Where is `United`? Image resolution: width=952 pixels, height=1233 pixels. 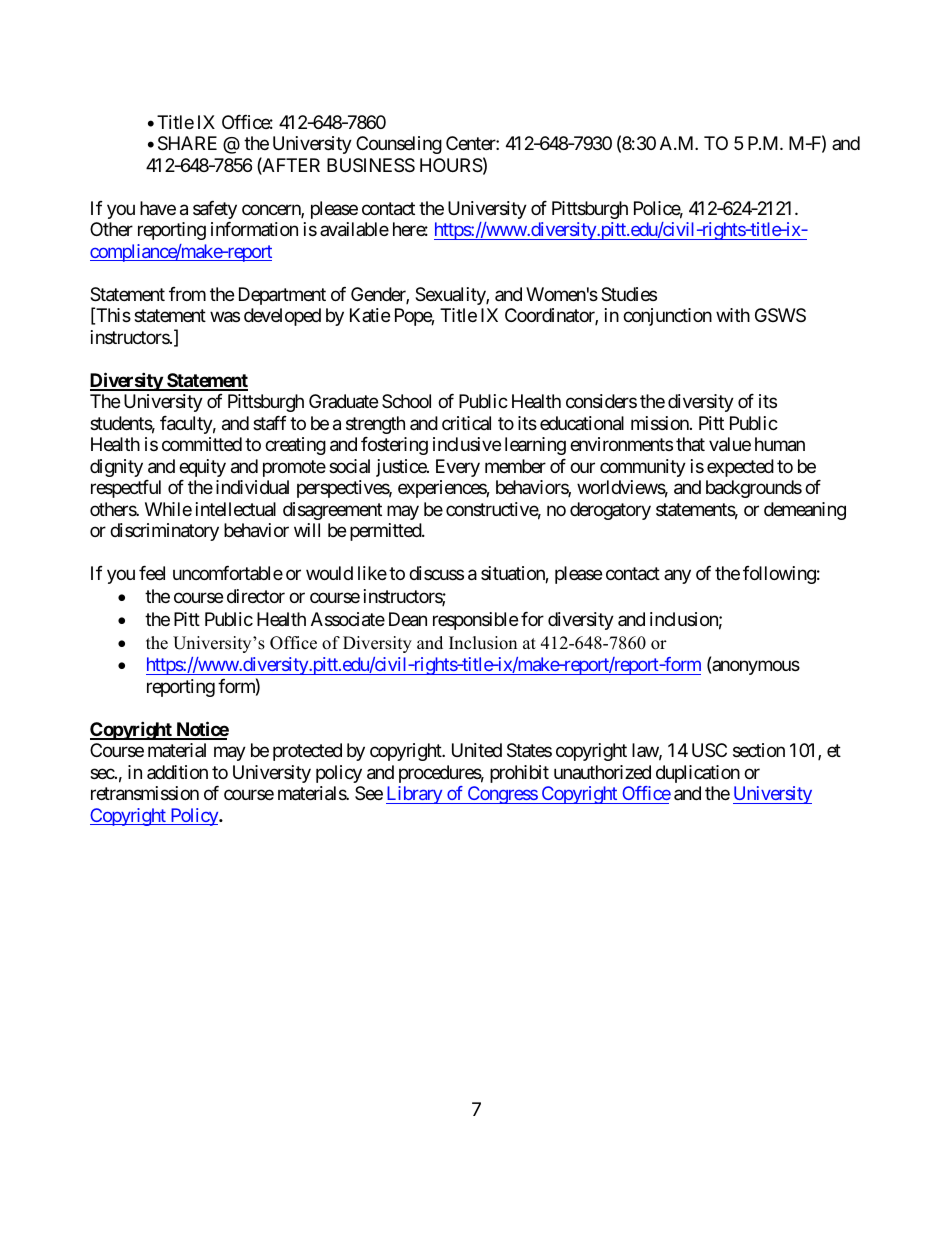 United is located at coordinates (477, 750).
